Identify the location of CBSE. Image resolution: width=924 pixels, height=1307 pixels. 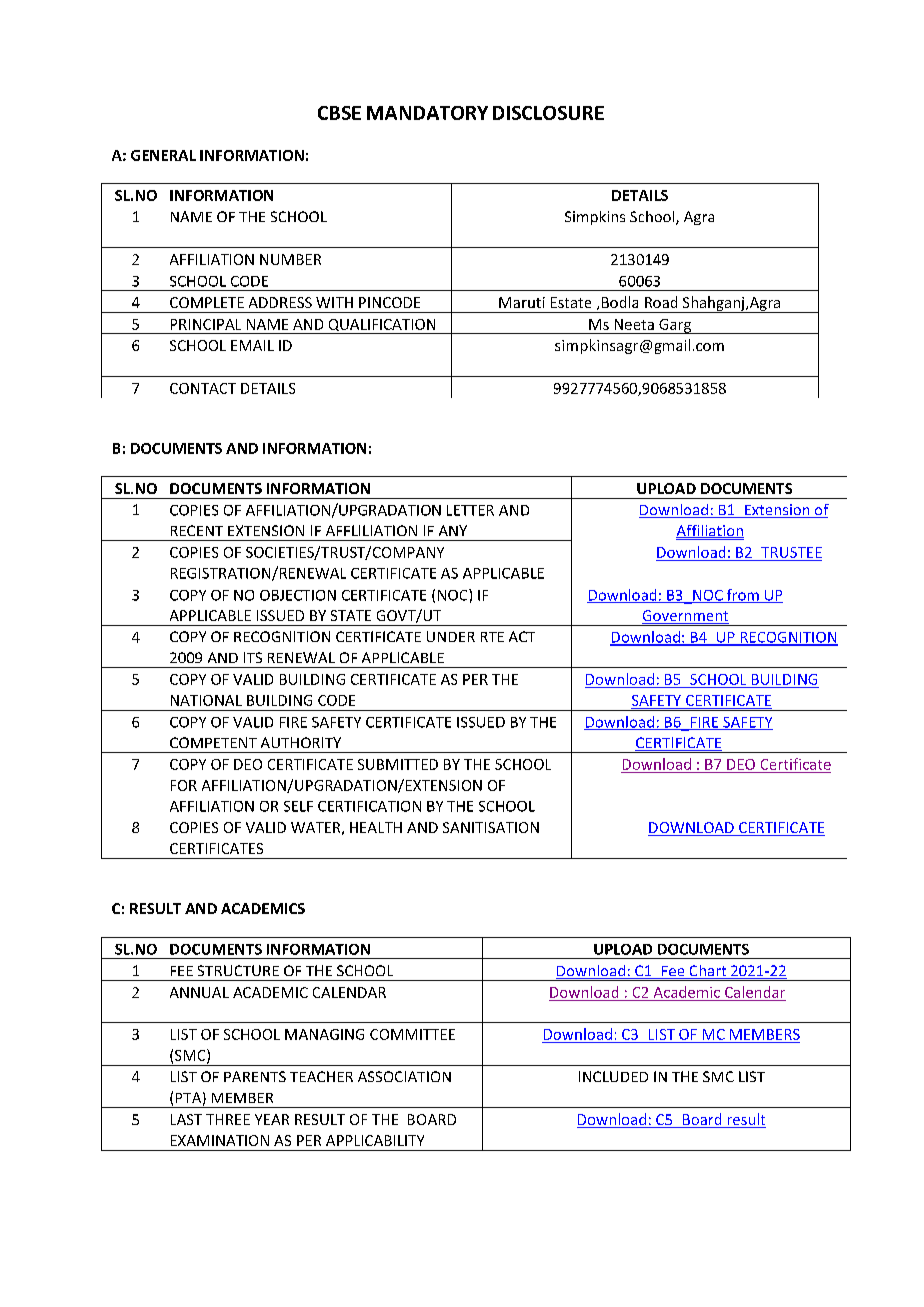
(339, 113).
